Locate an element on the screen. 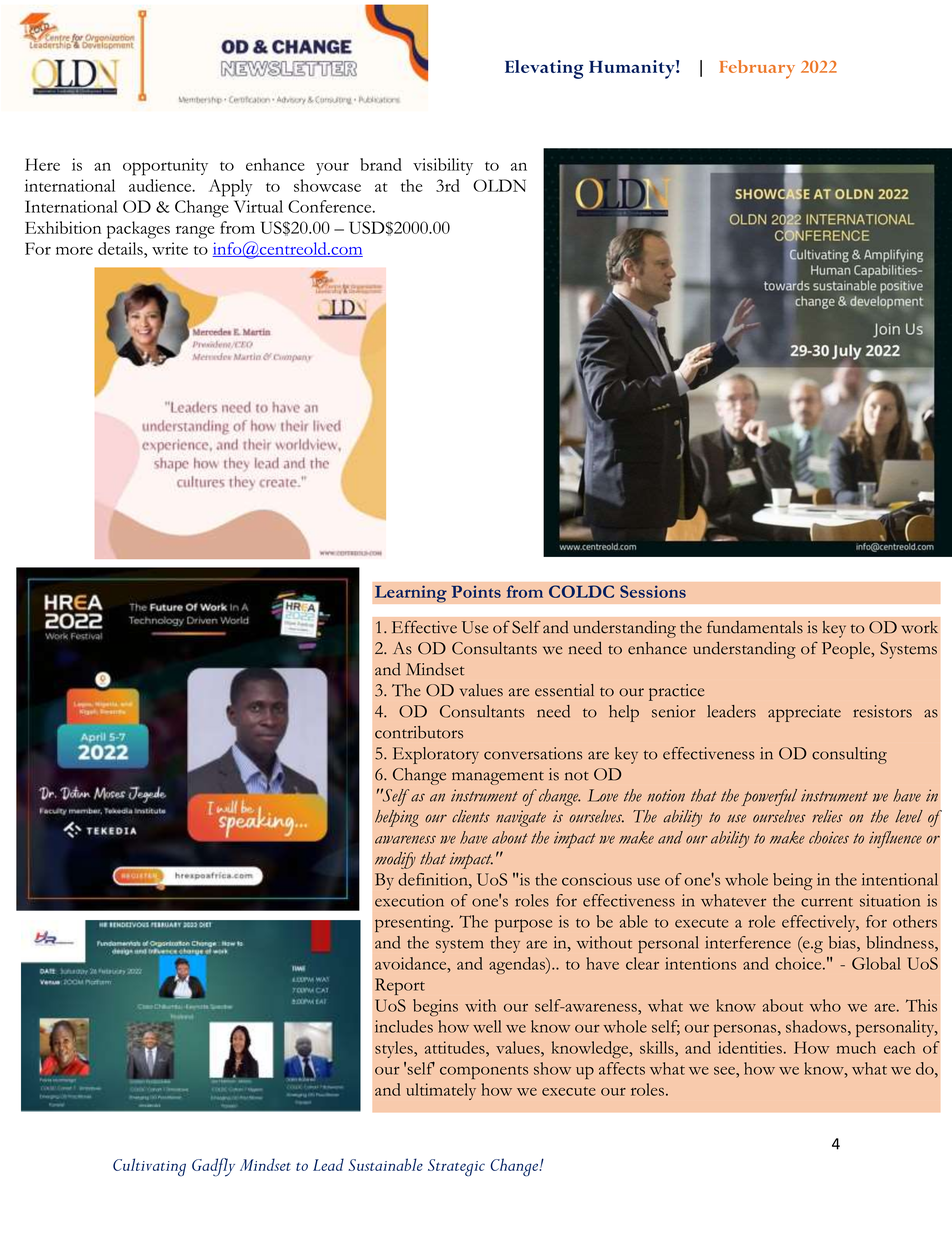 The height and width of the screenshot is (1233, 952). write is located at coordinates (170, 248).
